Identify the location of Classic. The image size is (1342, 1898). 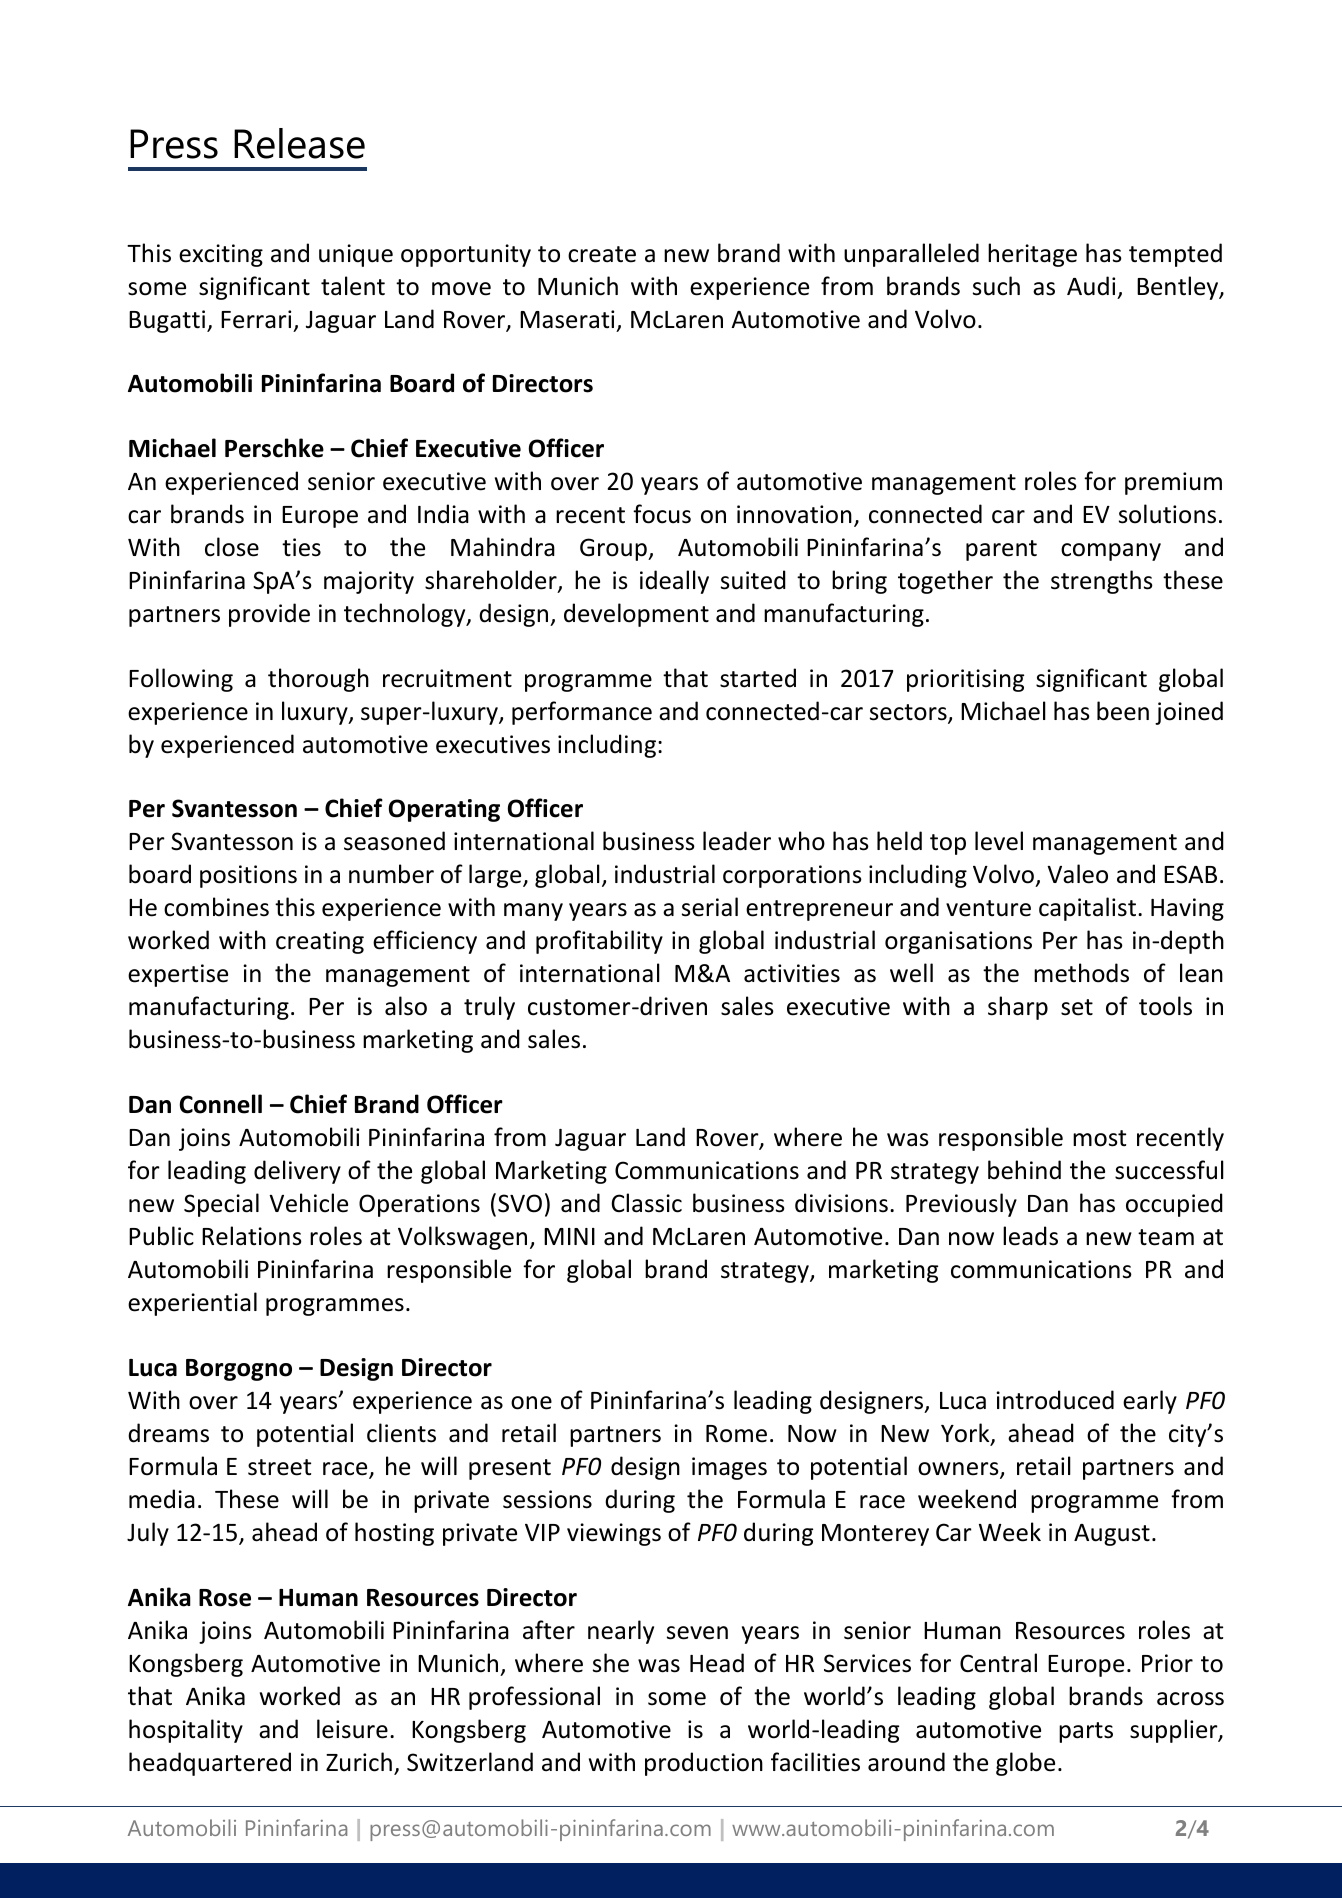
(646, 1203).
